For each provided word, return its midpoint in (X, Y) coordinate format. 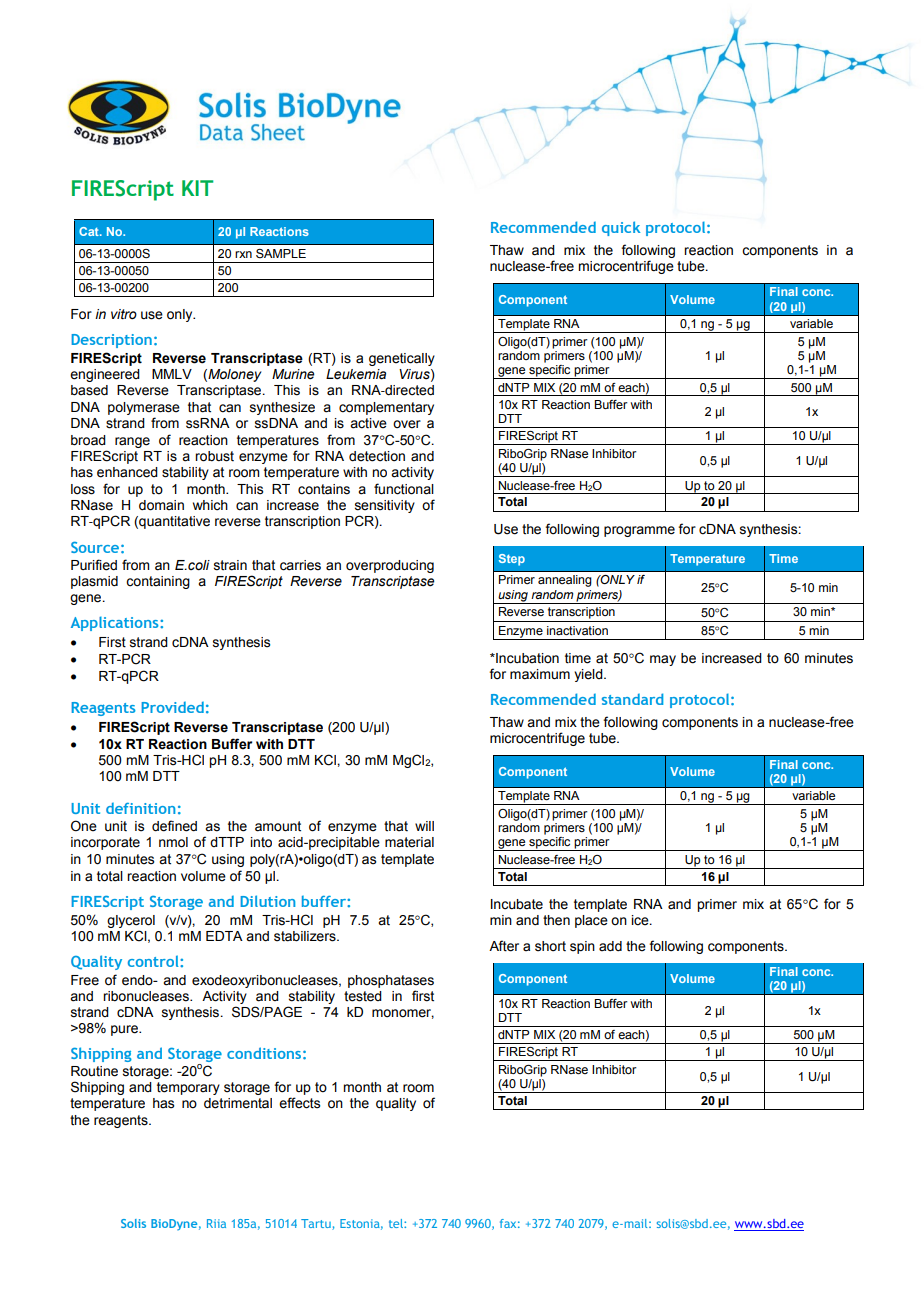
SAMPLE (281, 253)
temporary (188, 1088)
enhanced (127, 472)
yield (589, 675)
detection (377, 456)
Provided (172, 707)
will (424, 826)
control (154, 961)
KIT (197, 188)
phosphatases (391, 981)
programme (639, 531)
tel (397, 1223)
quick (621, 228)
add (610, 946)
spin (582, 947)
